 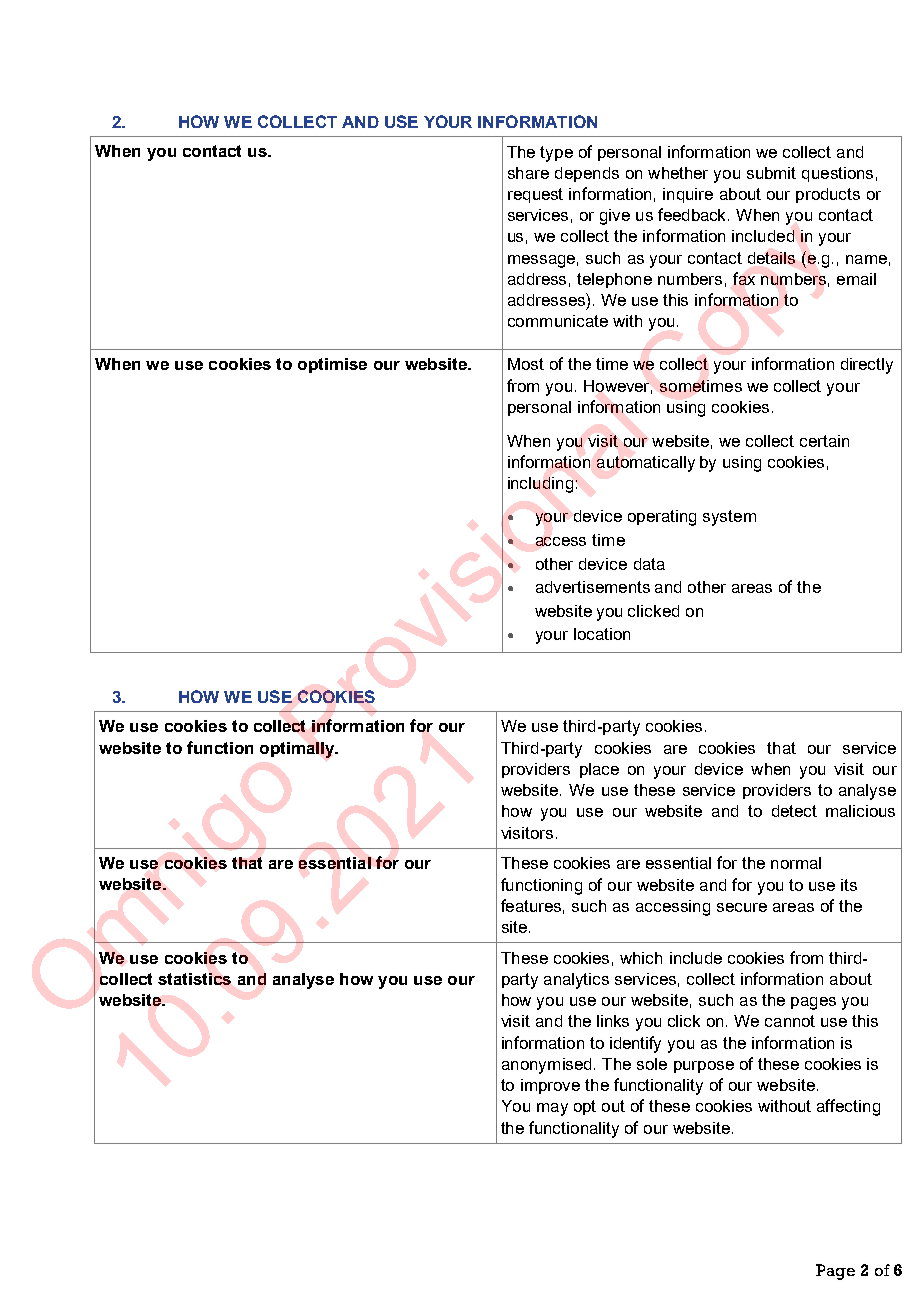 What do you see at coordinates (528, 173) in the screenshot?
I see `share` at bounding box center [528, 173].
